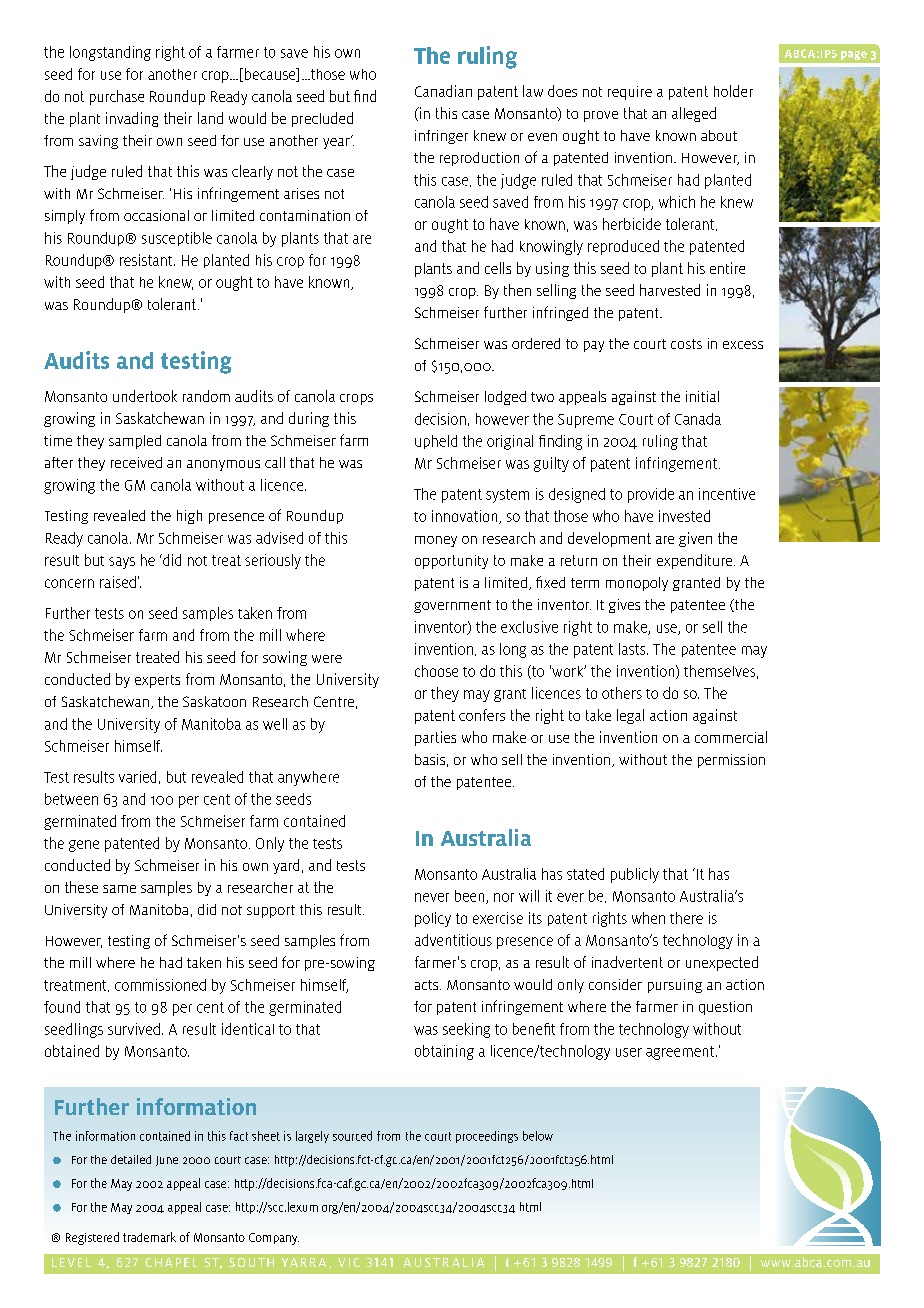 This image has width=924, height=1308. I want to click on commissioned, so click(160, 985).
